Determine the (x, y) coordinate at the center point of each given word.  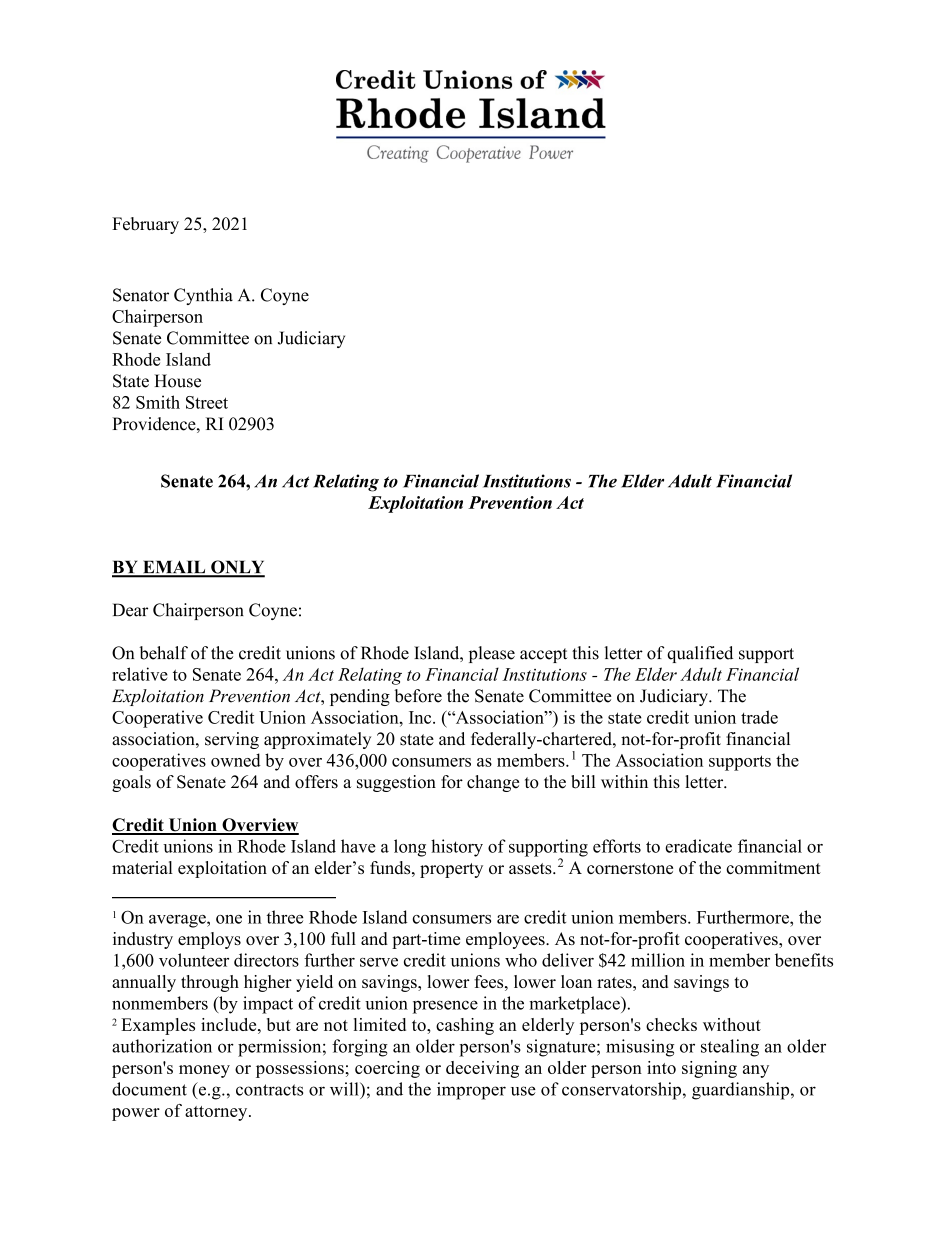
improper (471, 1091)
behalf (163, 653)
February (145, 225)
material (142, 867)
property (451, 870)
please (492, 654)
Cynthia (203, 296)
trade (759, 717)
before (418, 696)
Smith (158, 402)
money (204, 1071)
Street (207, 402)
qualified (700, 654)
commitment (773, 867)
